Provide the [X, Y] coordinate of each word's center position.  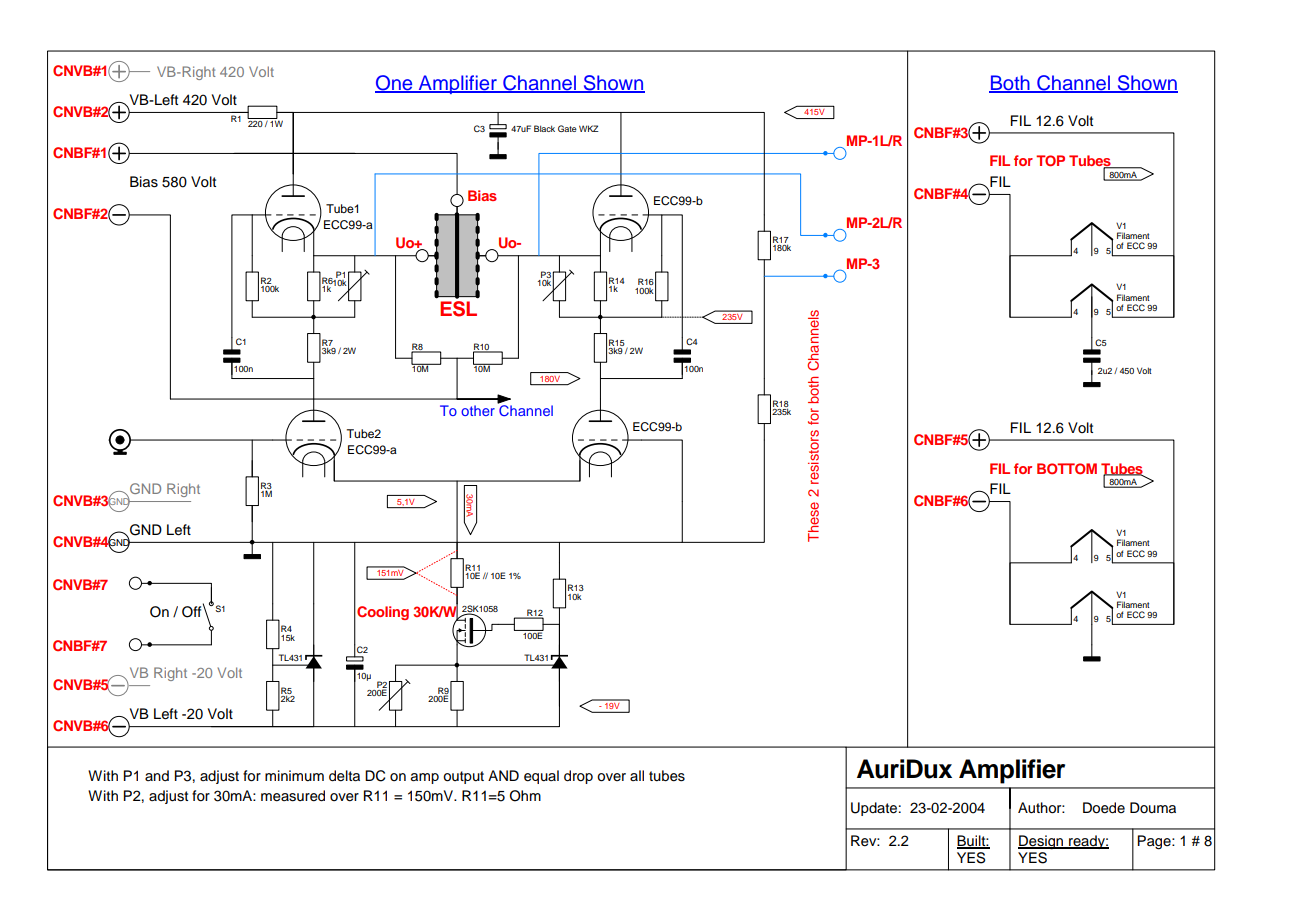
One [395, 84]
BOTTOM [1067, 468]
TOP [1050, 161]
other [478, 410]
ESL [458, 309]
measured [293, 796]
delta [344, 776]
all [637, 775]
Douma [1153, 808]
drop [578, 777]
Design [1042, 842]
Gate [567, 128]
